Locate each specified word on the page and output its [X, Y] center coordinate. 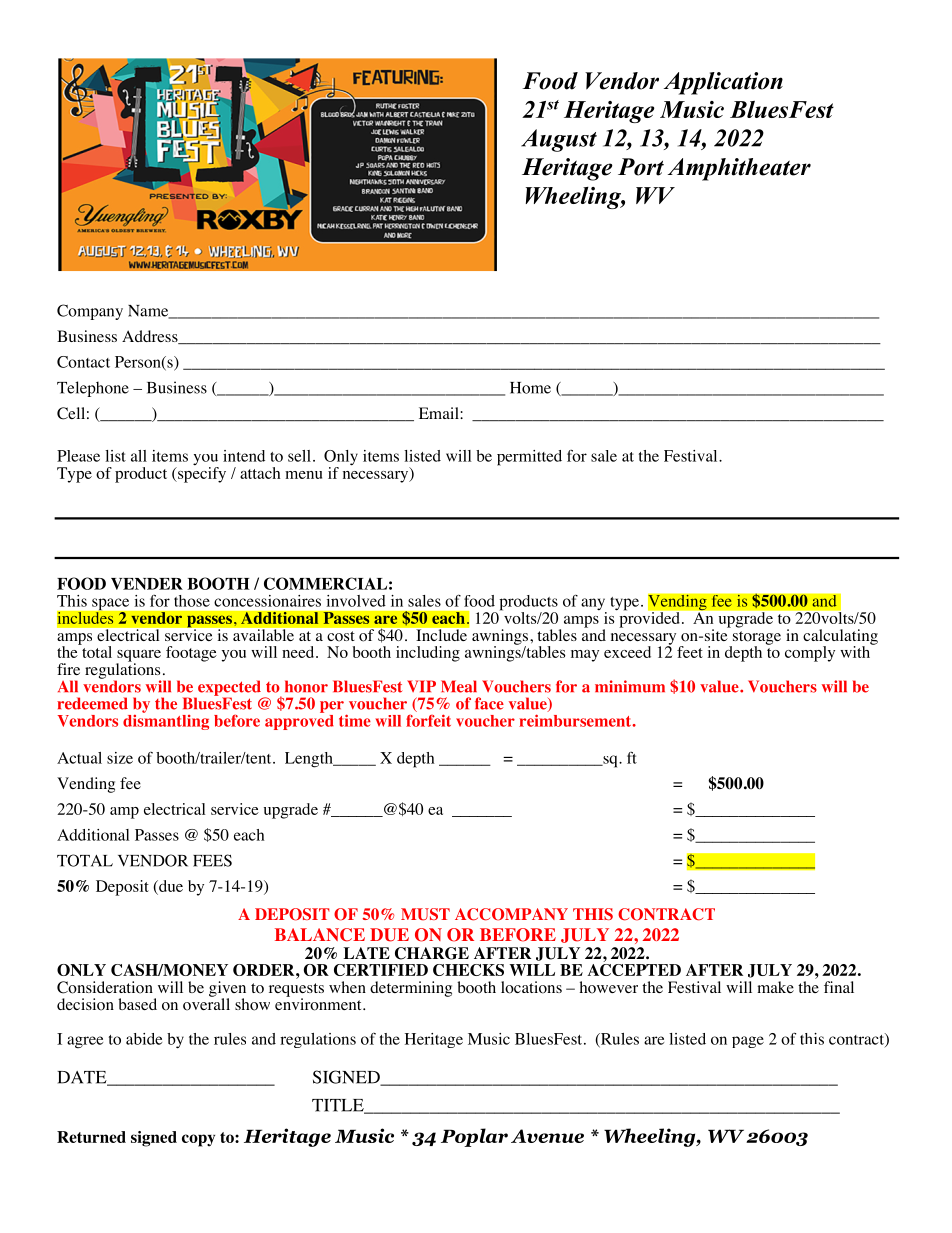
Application [723, 83]
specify [201, 475]
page [748, 1042]
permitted [529, 458]
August [559, 140]
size [120, 758]
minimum [630, 686]
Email [440, 413]
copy [198, 1140]
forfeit [428, 720]
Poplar [474, 1137]
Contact [83, 362]
